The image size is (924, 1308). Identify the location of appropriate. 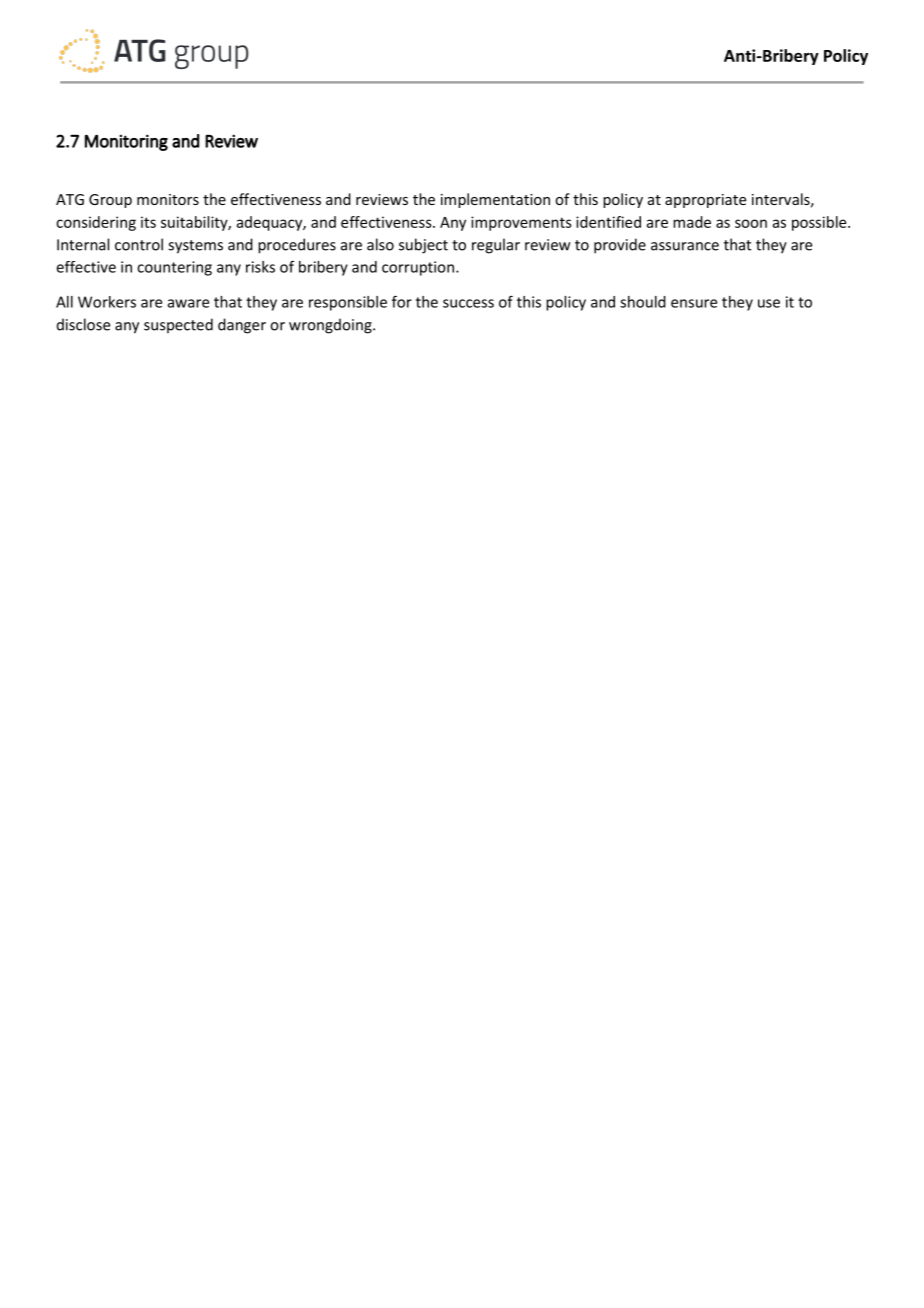
(705, 201).
